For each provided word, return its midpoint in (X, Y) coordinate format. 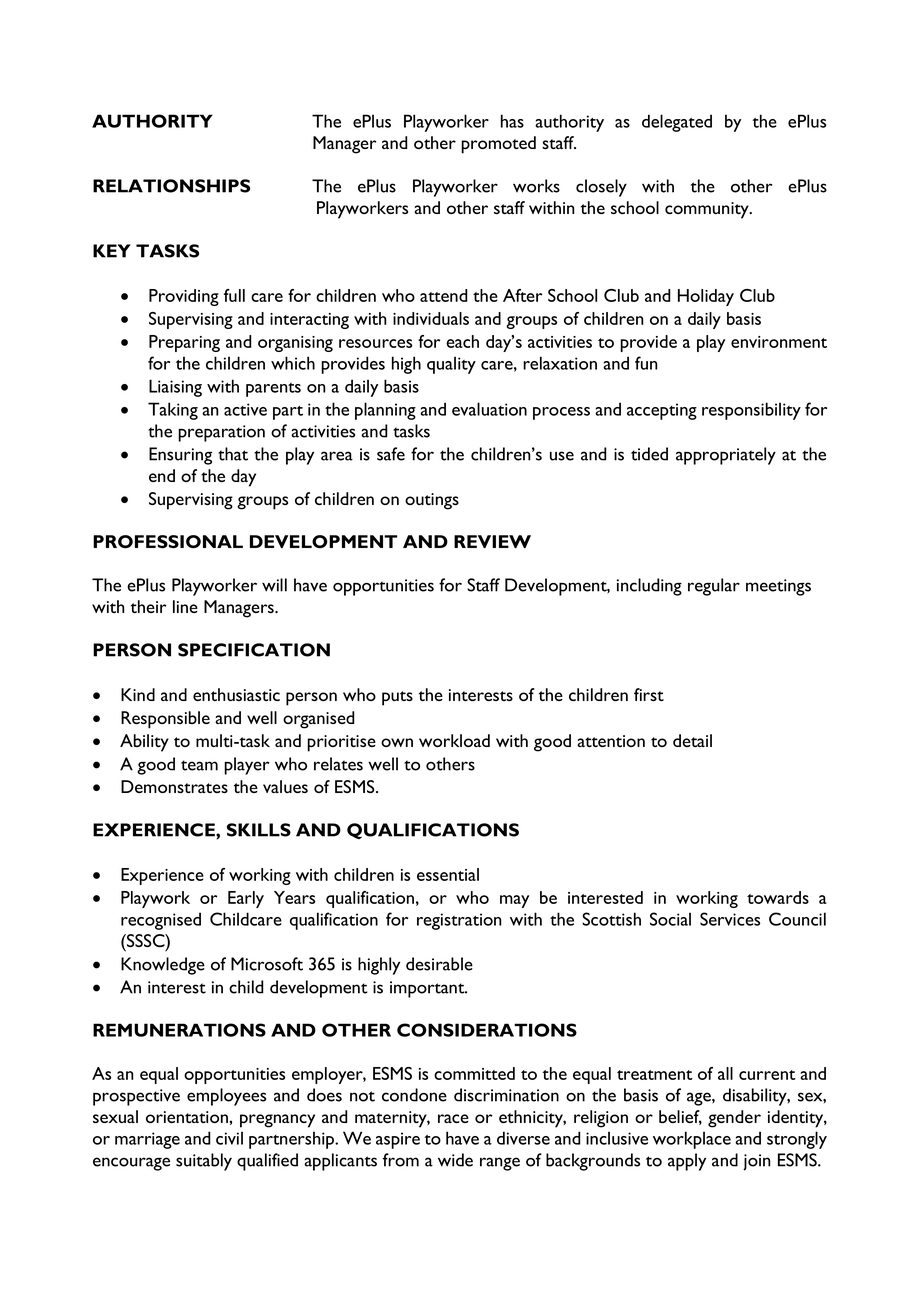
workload (454, 740)
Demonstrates (174, 786)
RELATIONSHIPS (171, 186)
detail (692, 740)
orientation (188, 1117)
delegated (677, 123)
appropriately (726, 456)
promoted (498, 145)
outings (432, 501)
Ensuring (180, 456)
